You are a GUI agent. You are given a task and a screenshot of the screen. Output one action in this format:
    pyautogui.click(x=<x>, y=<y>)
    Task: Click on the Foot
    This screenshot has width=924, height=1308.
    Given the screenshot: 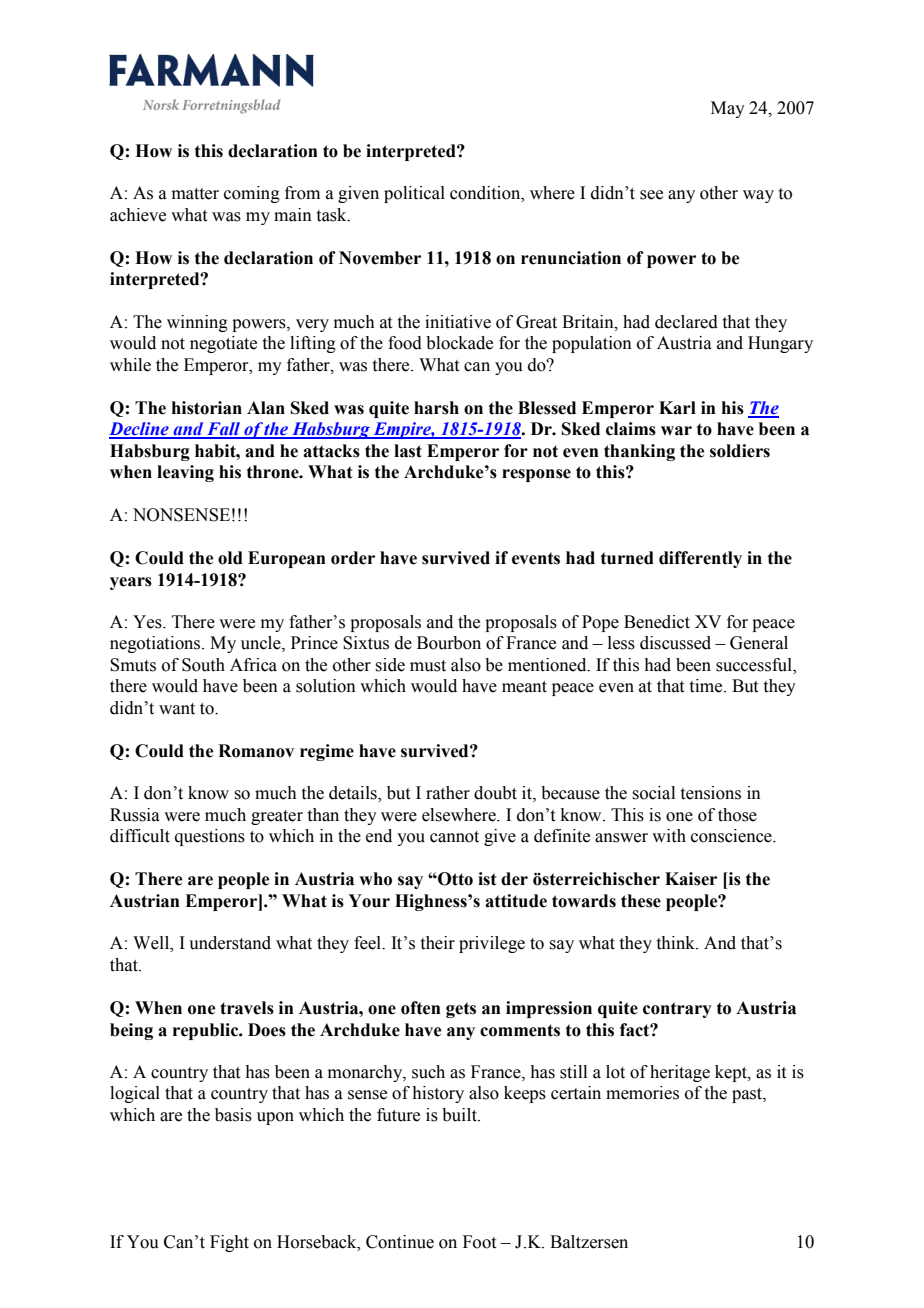 What is the action you would take?
    pyautogui.click(x=479, y=1242)
